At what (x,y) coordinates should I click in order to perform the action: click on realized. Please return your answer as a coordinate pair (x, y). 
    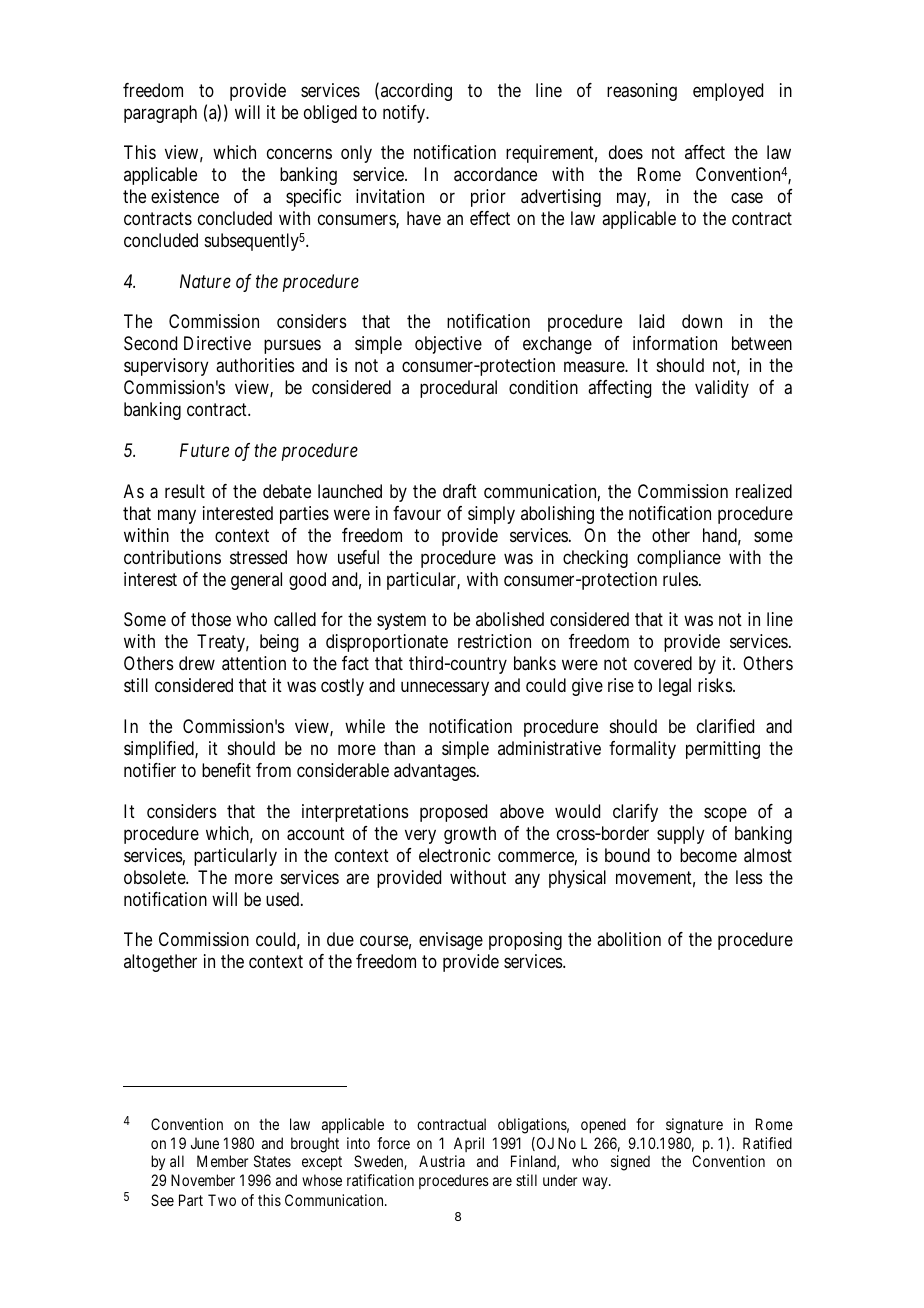
    Looking at the image, I should click on (764, 491).
